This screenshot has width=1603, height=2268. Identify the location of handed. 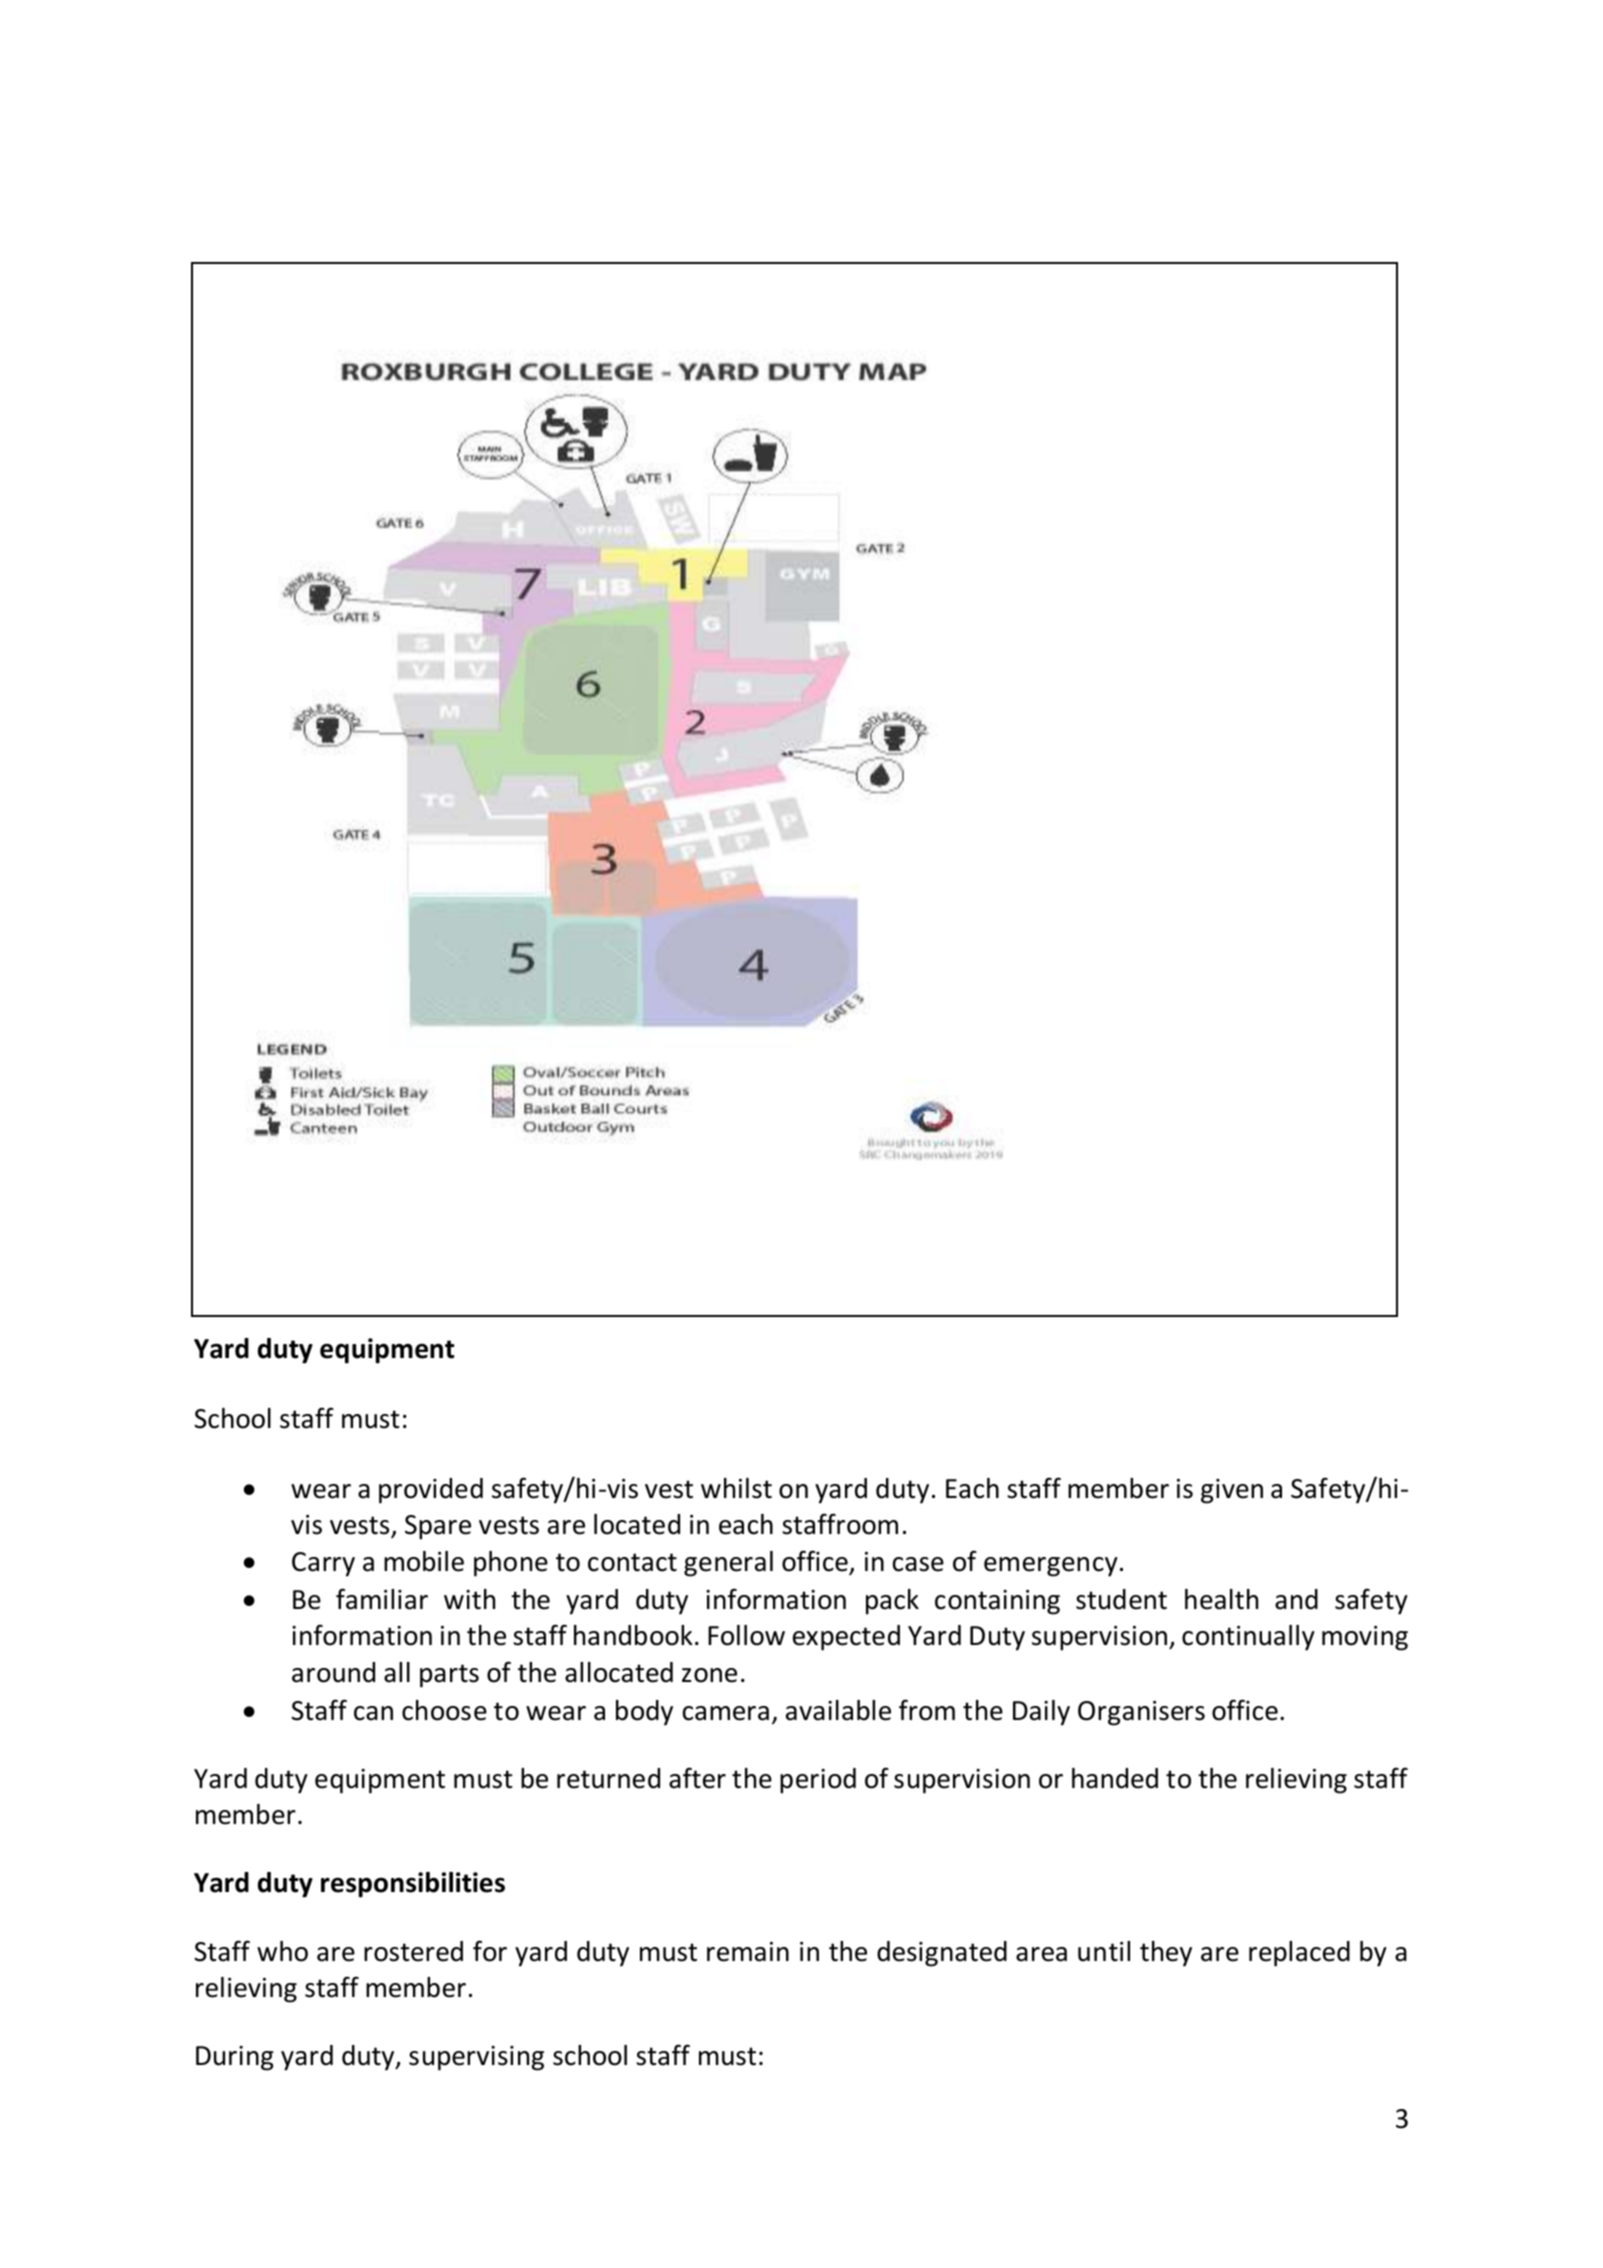
(1115, 1778).
